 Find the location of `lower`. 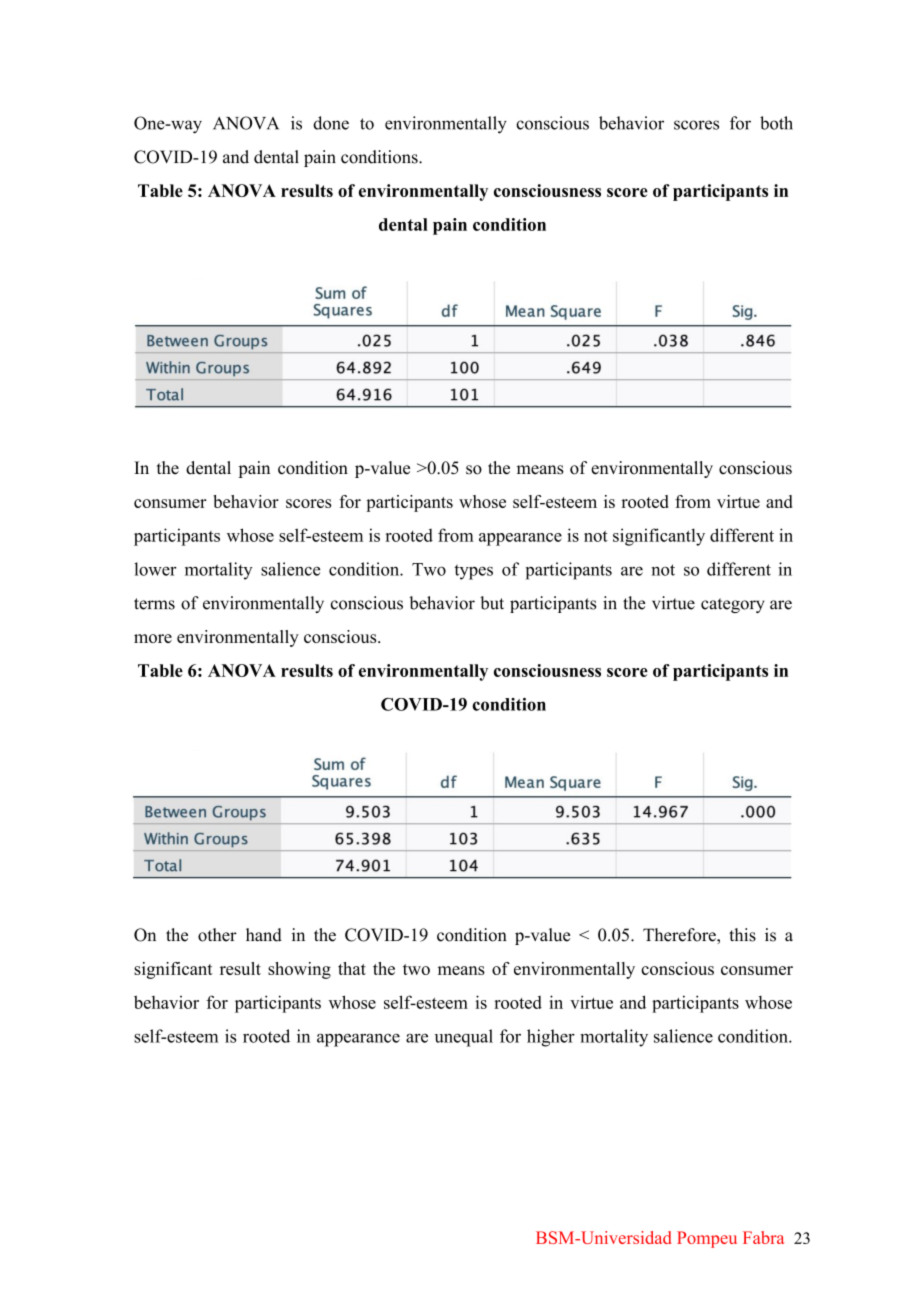

lower is located at coordinates (155, 569).
